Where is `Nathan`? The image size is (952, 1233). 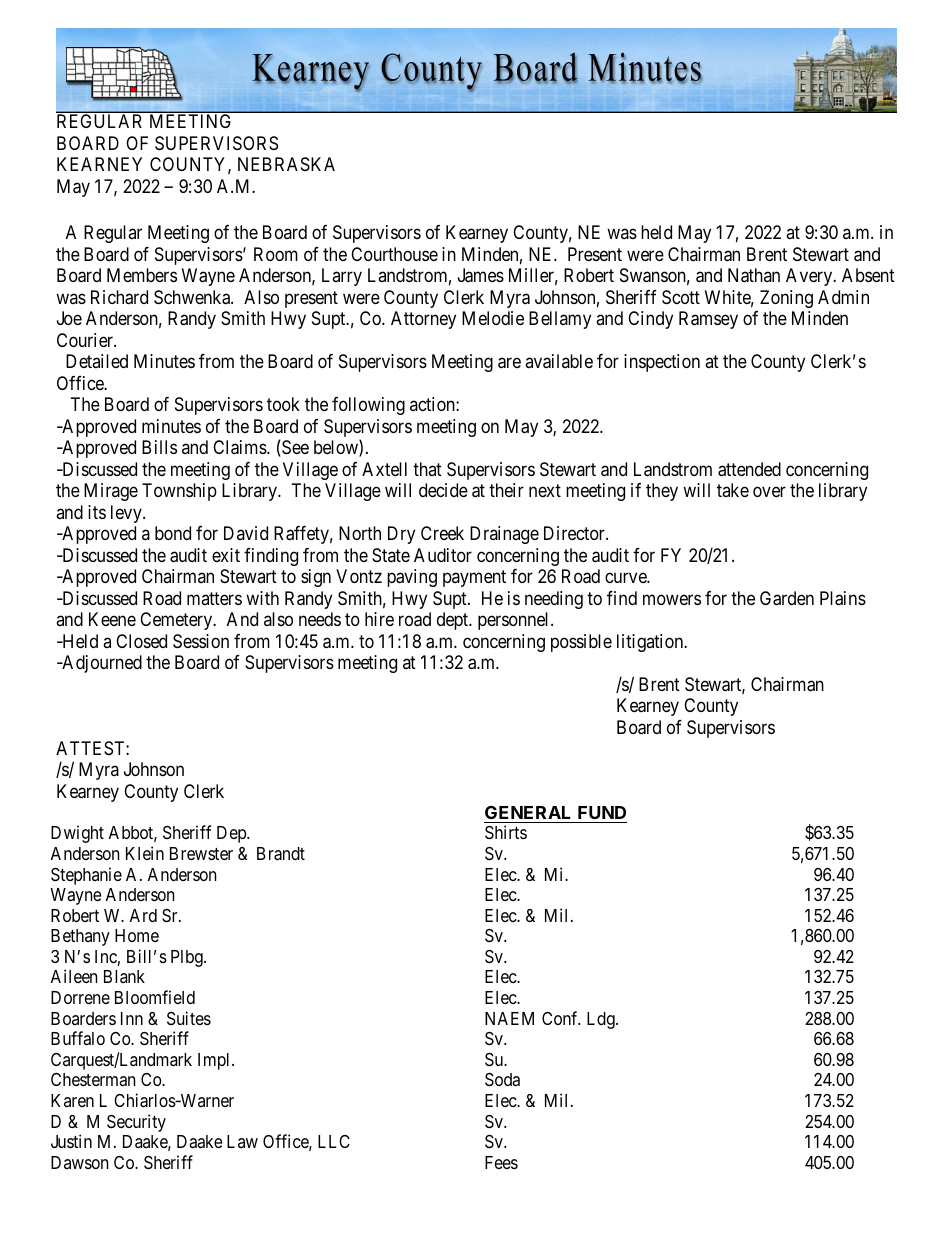
Nathan is located at coordinates (754, 275).
